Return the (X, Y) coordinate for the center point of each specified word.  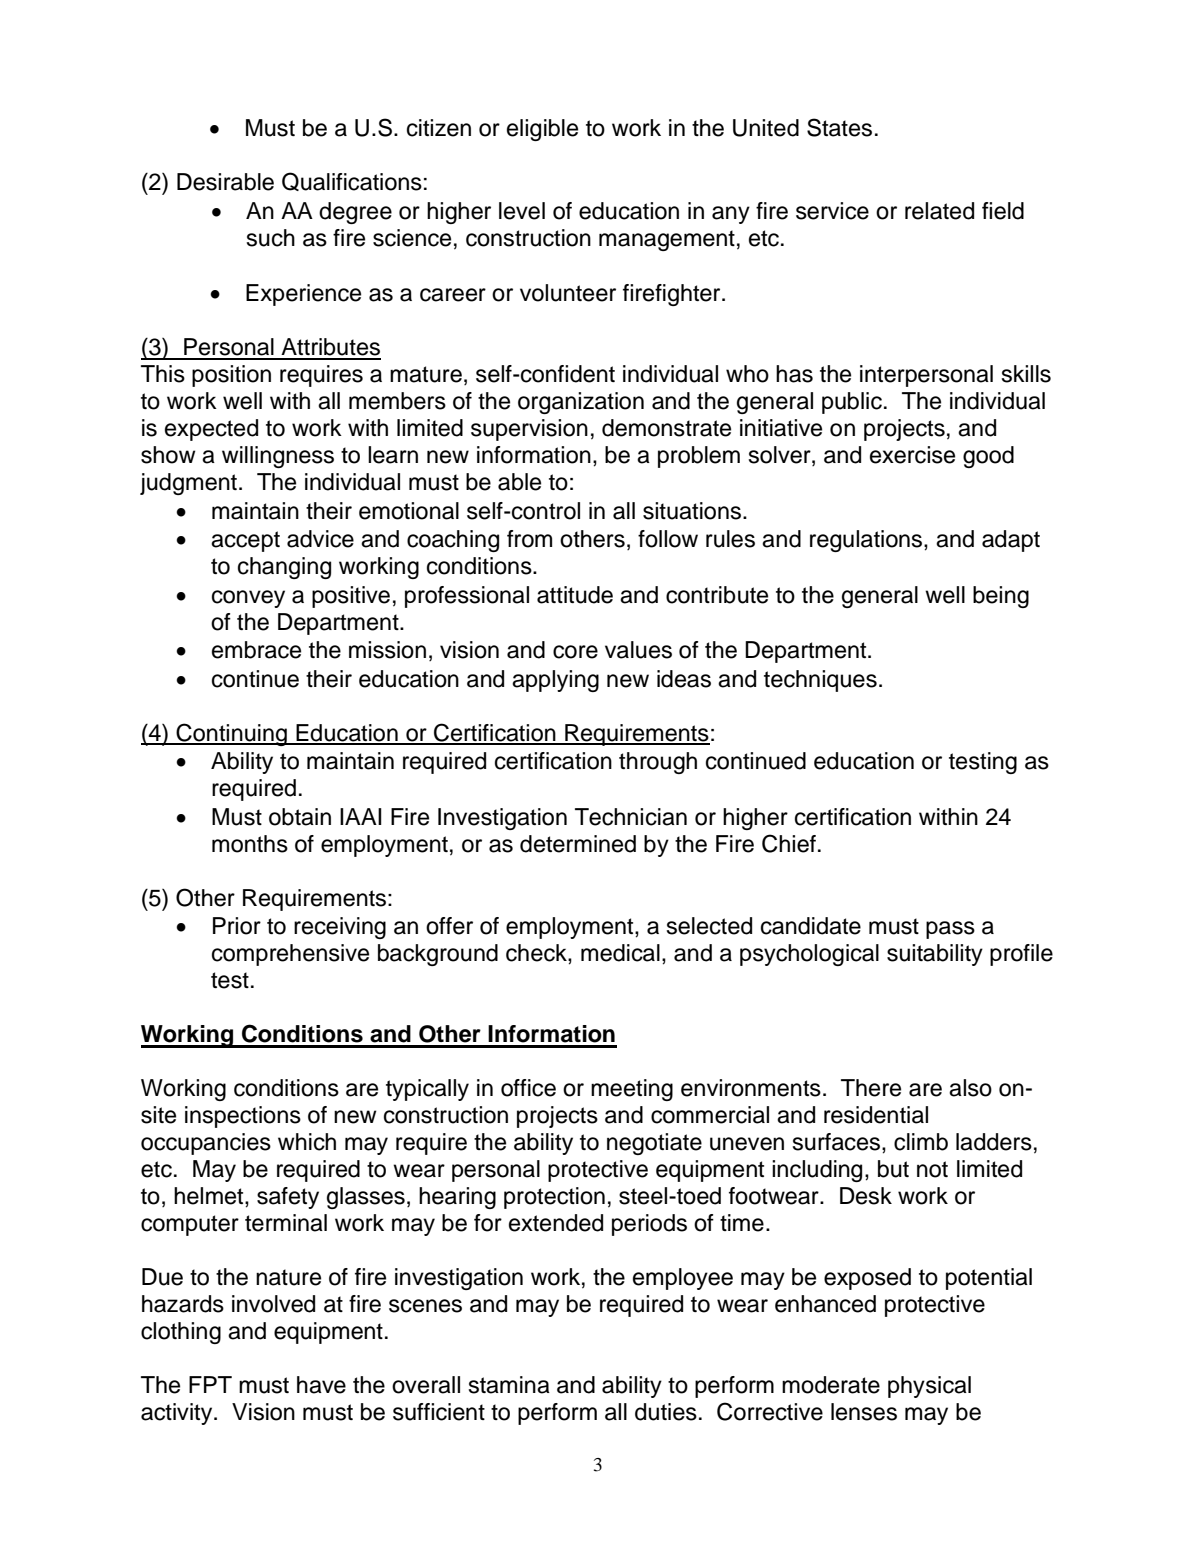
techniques (820, 681)
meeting (632, 1090)
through (658, 763)
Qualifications (352, 181)
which (307, 1142)
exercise (912, 455)
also (970, 1088)
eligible (542, 130)
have (321, 1385)
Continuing (232, 734)
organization (581, 403)
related (939, 211)
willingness (278, 457)
